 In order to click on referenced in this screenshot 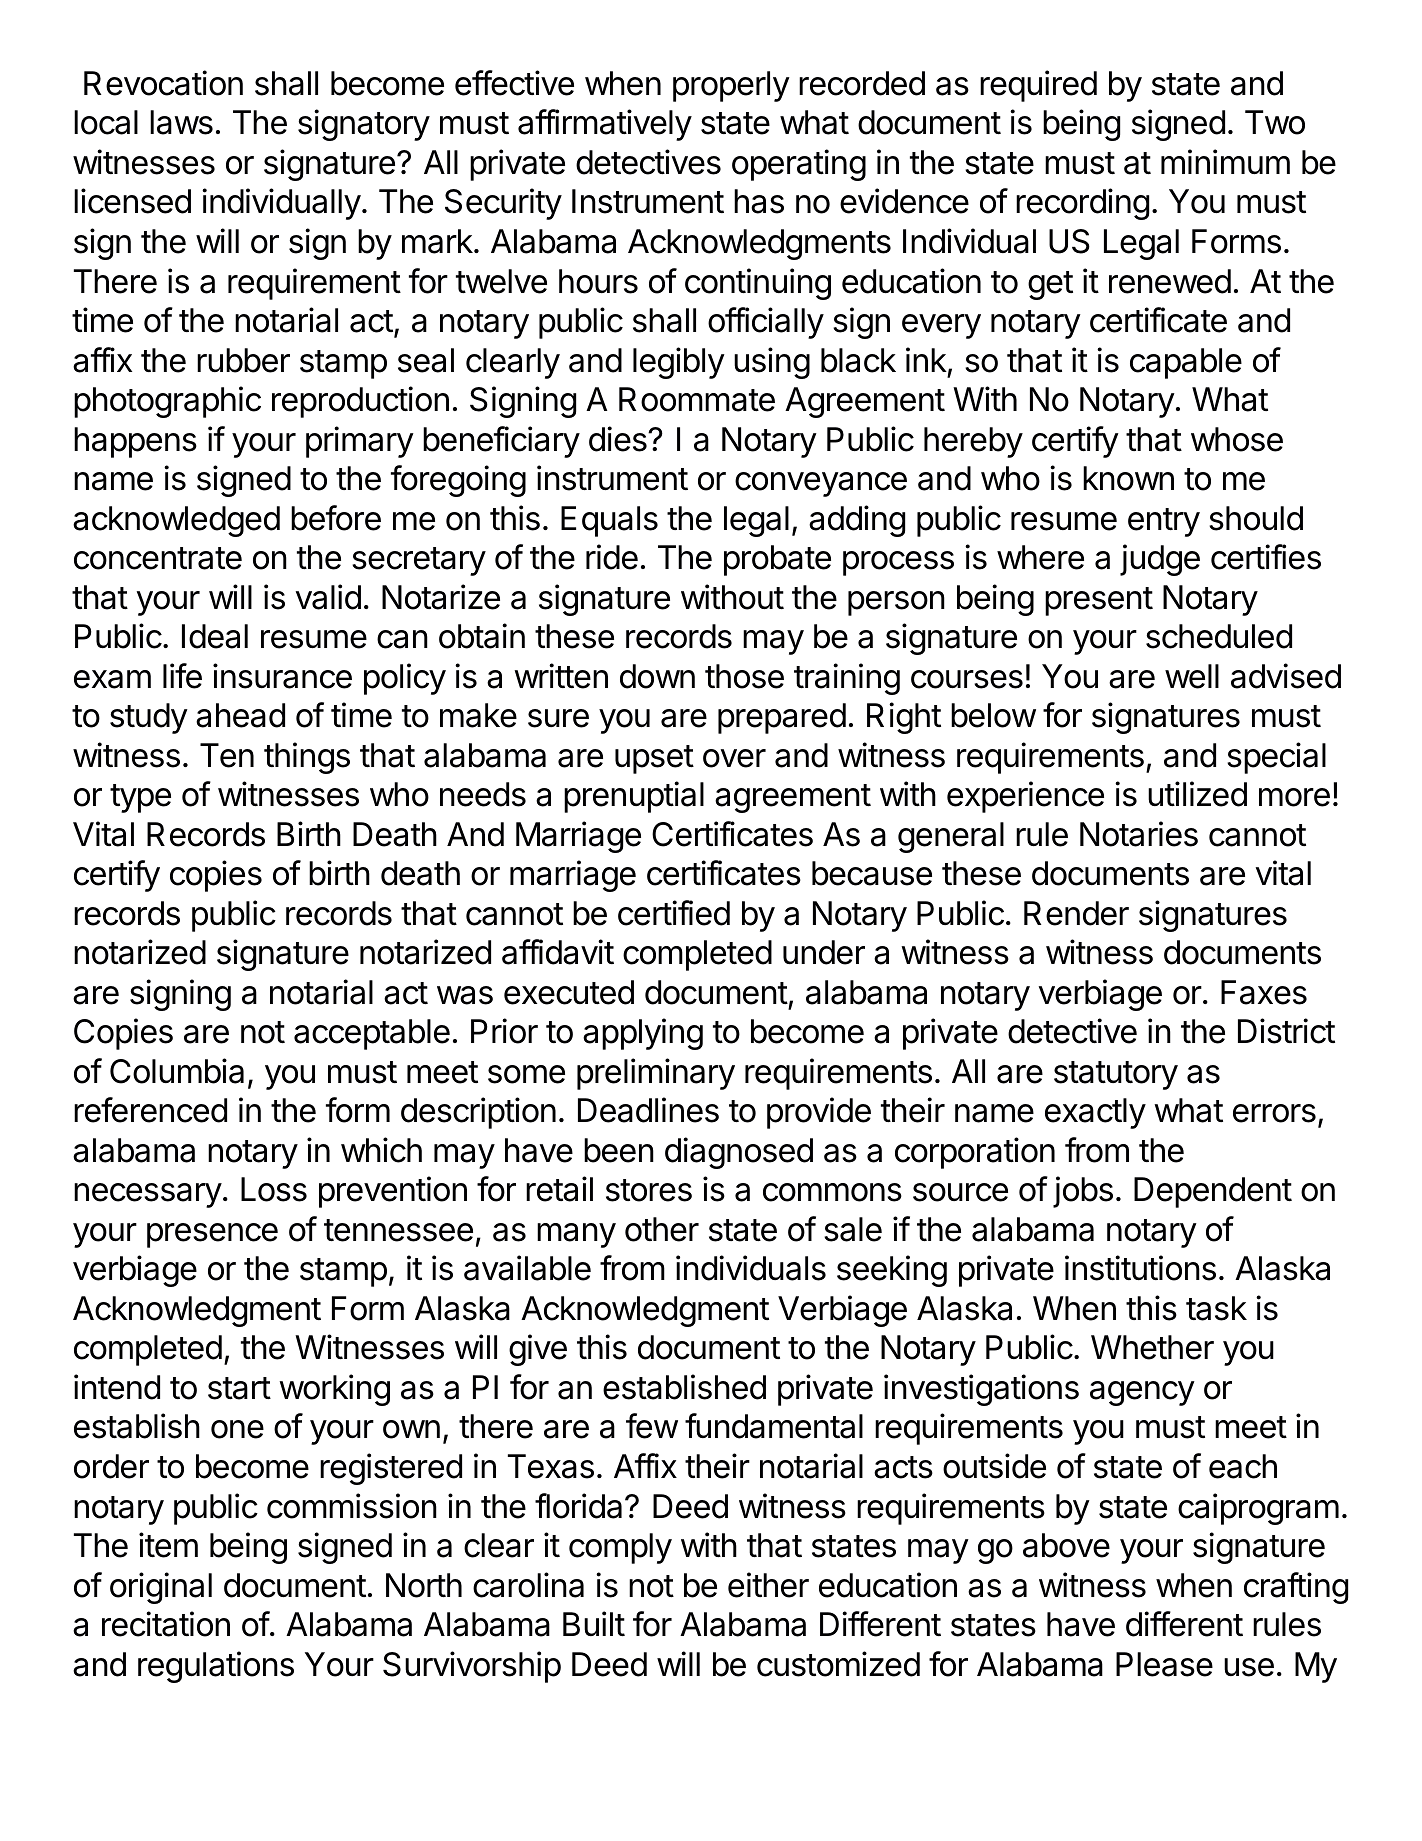, I will do `click(150, 1110)`.
